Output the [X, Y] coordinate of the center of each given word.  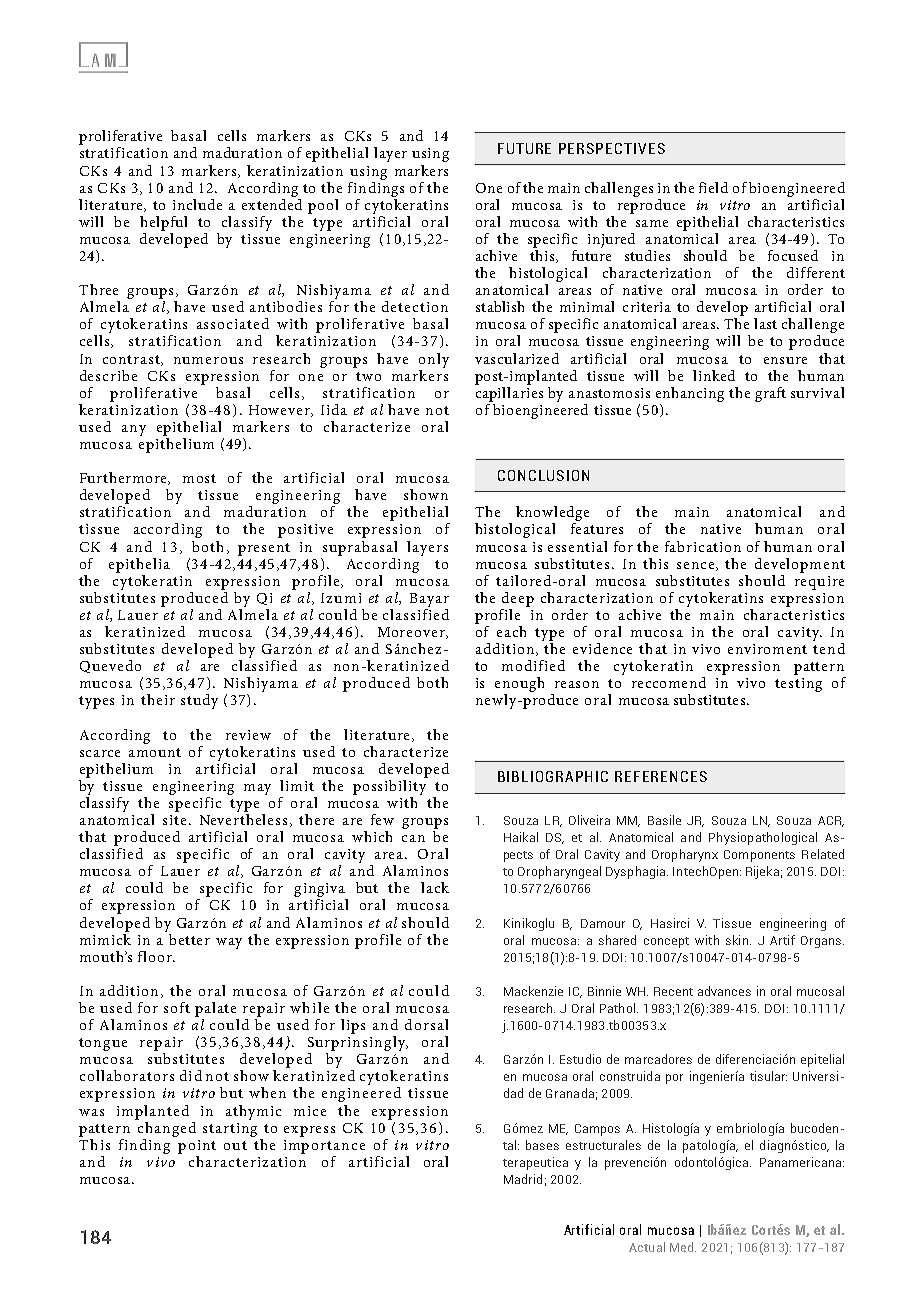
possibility [390, 786]
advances [724, 991]
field [713, 187]
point [197, 1147]
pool [323, 206]
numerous [208, 360]
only [434, 360]
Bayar [429, 600]
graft [770, 394]
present [264, 549]
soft [177, 1007]
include [197, 204]
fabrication [703, 546]
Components [759, 856]
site [174, 820]
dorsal [426, 1024]
